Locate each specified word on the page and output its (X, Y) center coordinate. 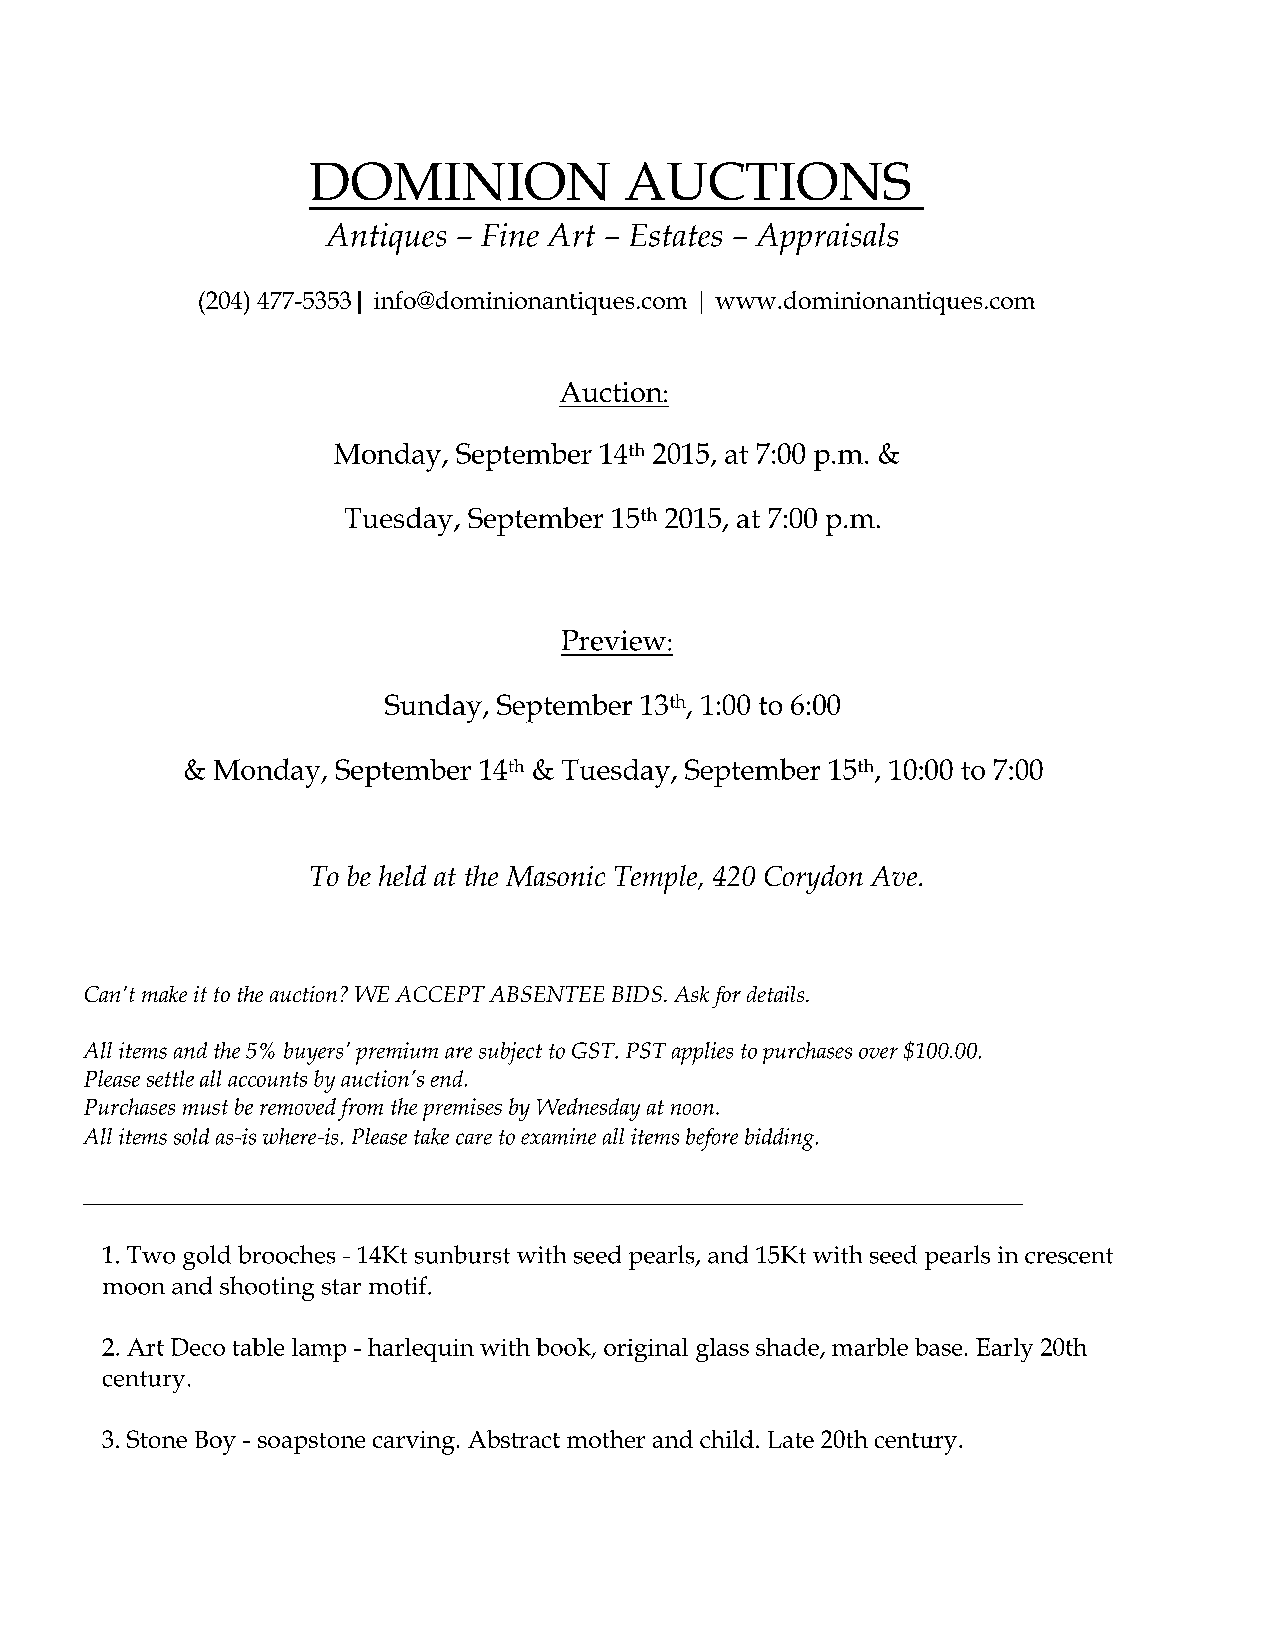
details (777, 994)
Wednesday (588, 1109)
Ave (895, 876)
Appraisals (826, 239)
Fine (510, 235)
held (402, 875)
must (205, 1107)
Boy (215, 1443)
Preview (614, 640)
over (878, 1053)
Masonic (555, 876)
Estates (676, 235)
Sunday (434, 708)
